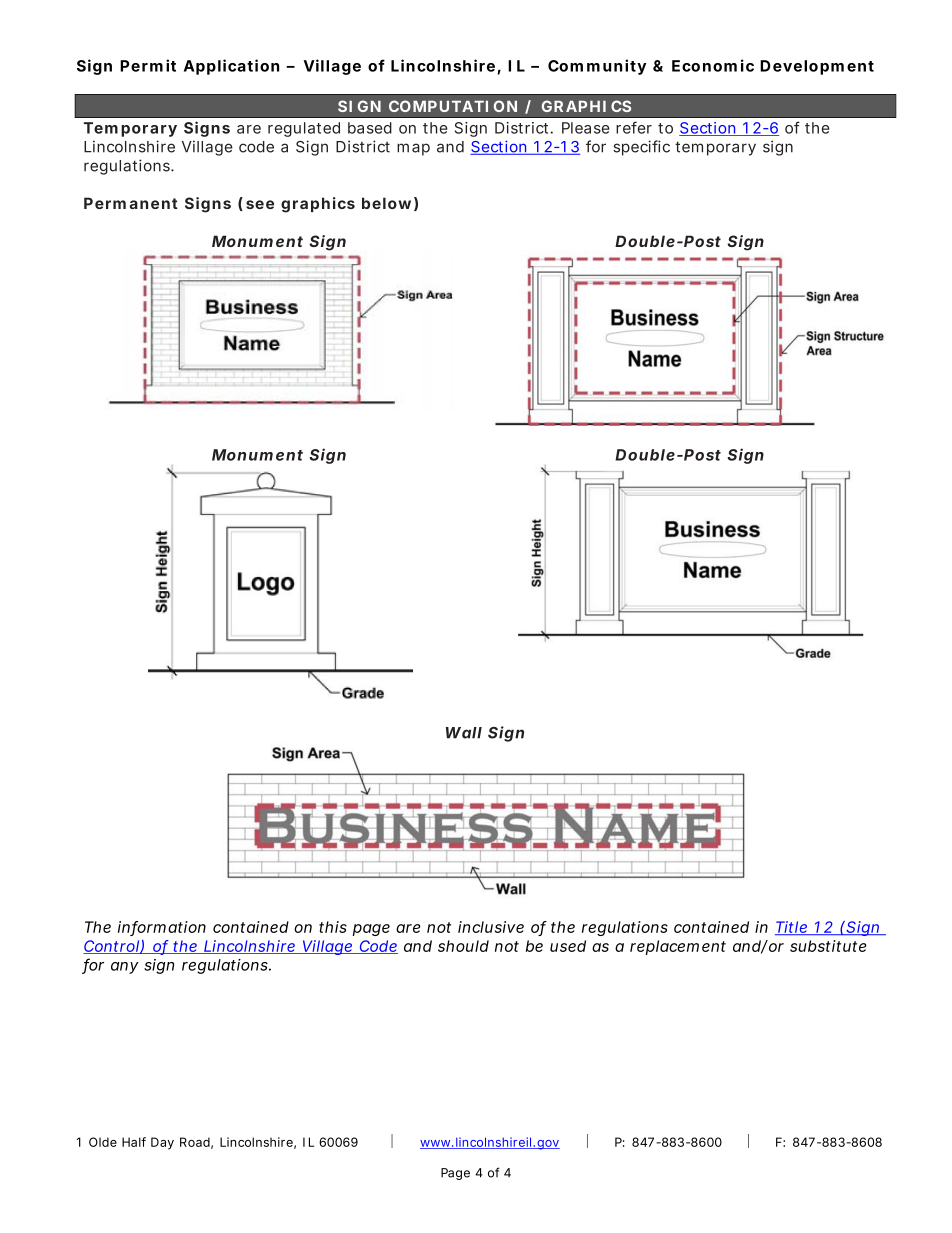 The image size is (952, 1233). Describe the element at coordinates (333, 927) in the document. I see `this` at that location.
